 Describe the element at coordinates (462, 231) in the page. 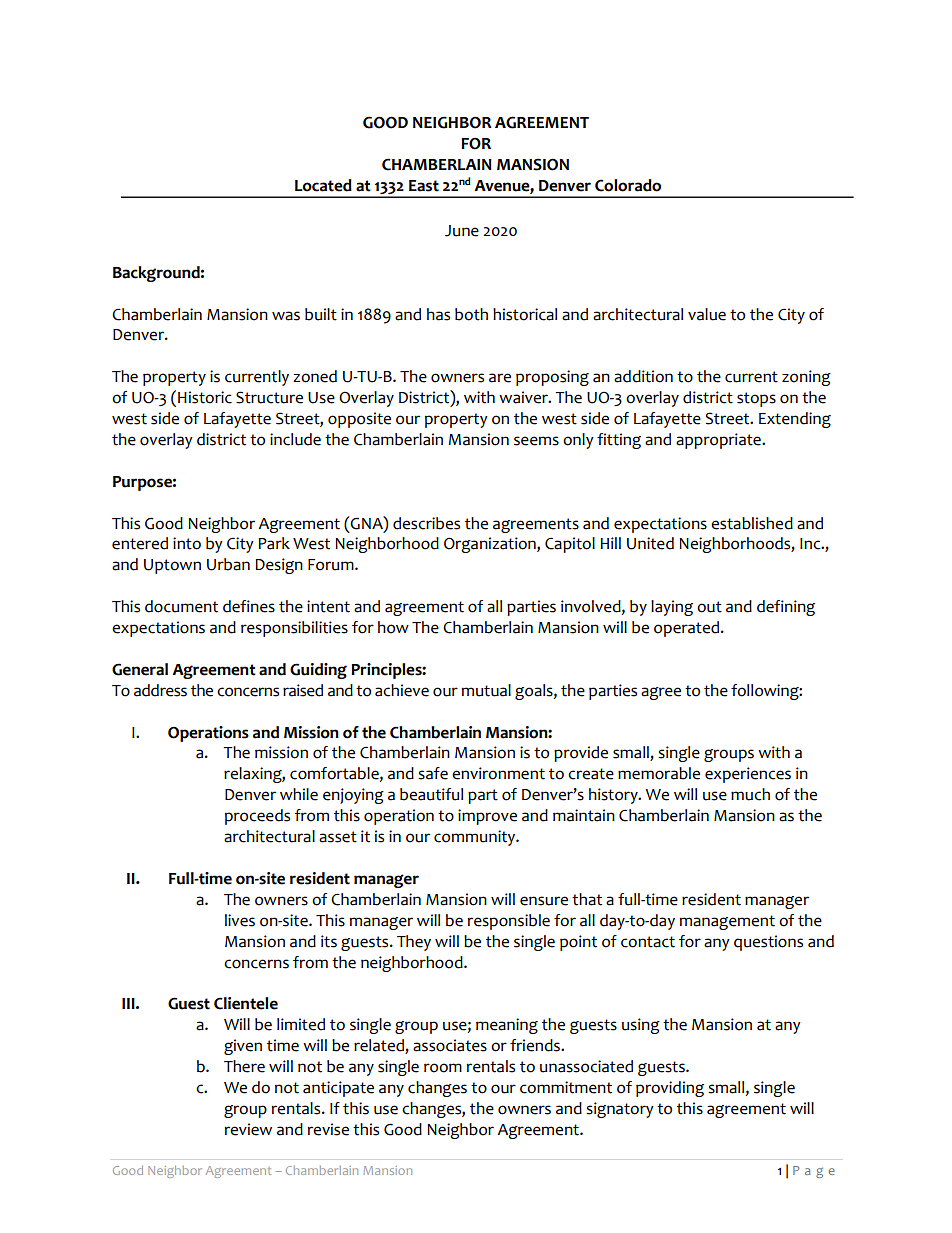

I see `June` at that location.
